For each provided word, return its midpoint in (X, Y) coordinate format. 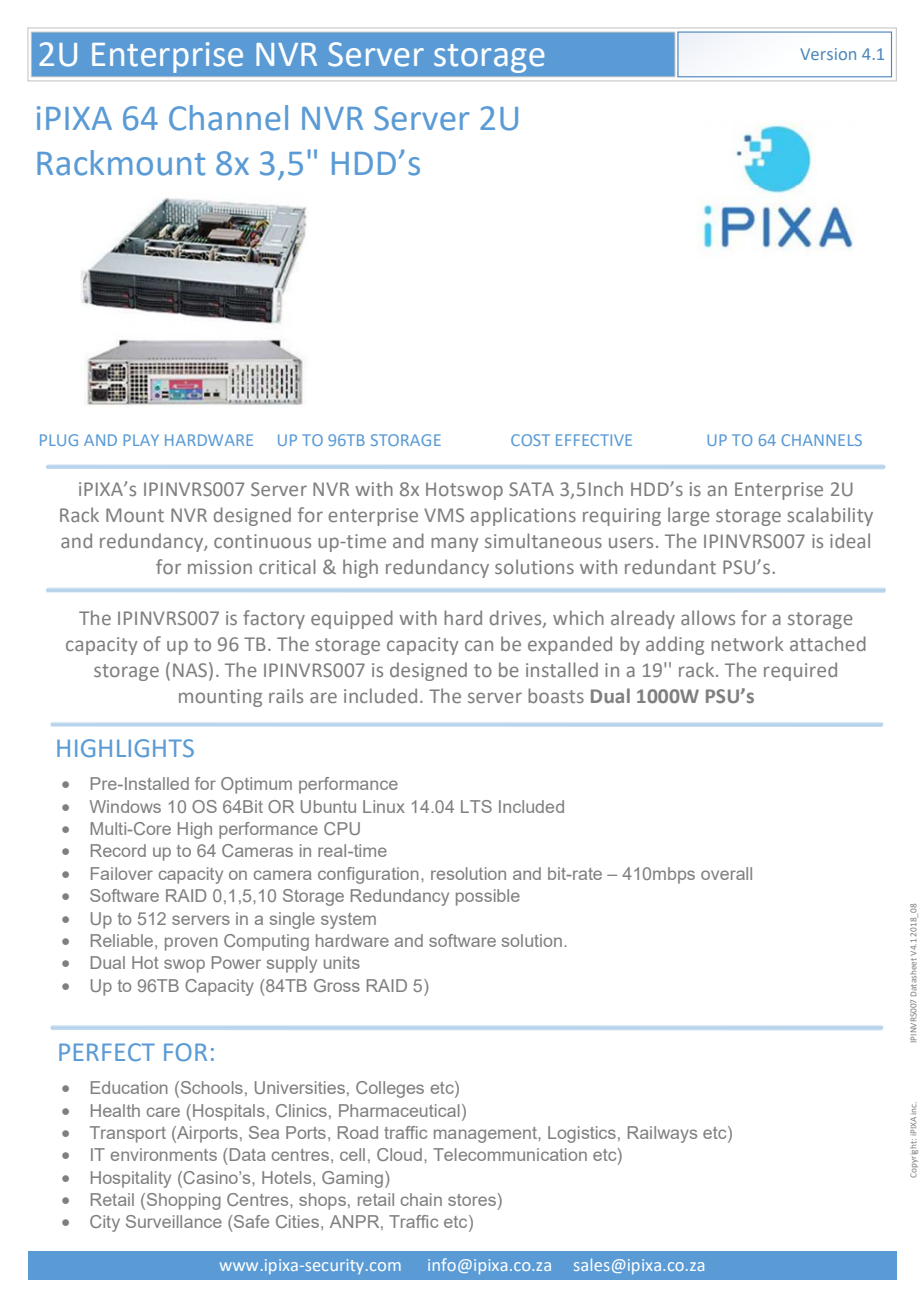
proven (191, 944)
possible (488, 897)
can (479, 645)
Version (828, 54)
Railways (662, 1134)
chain (421, 1199)
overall (726, 873)
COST (530, 440)
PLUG (59, 440)
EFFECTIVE (594, 440)
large (689, 516)
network (747, 643)
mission (220, 567)
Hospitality (131, 1179)
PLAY (141, 440)
